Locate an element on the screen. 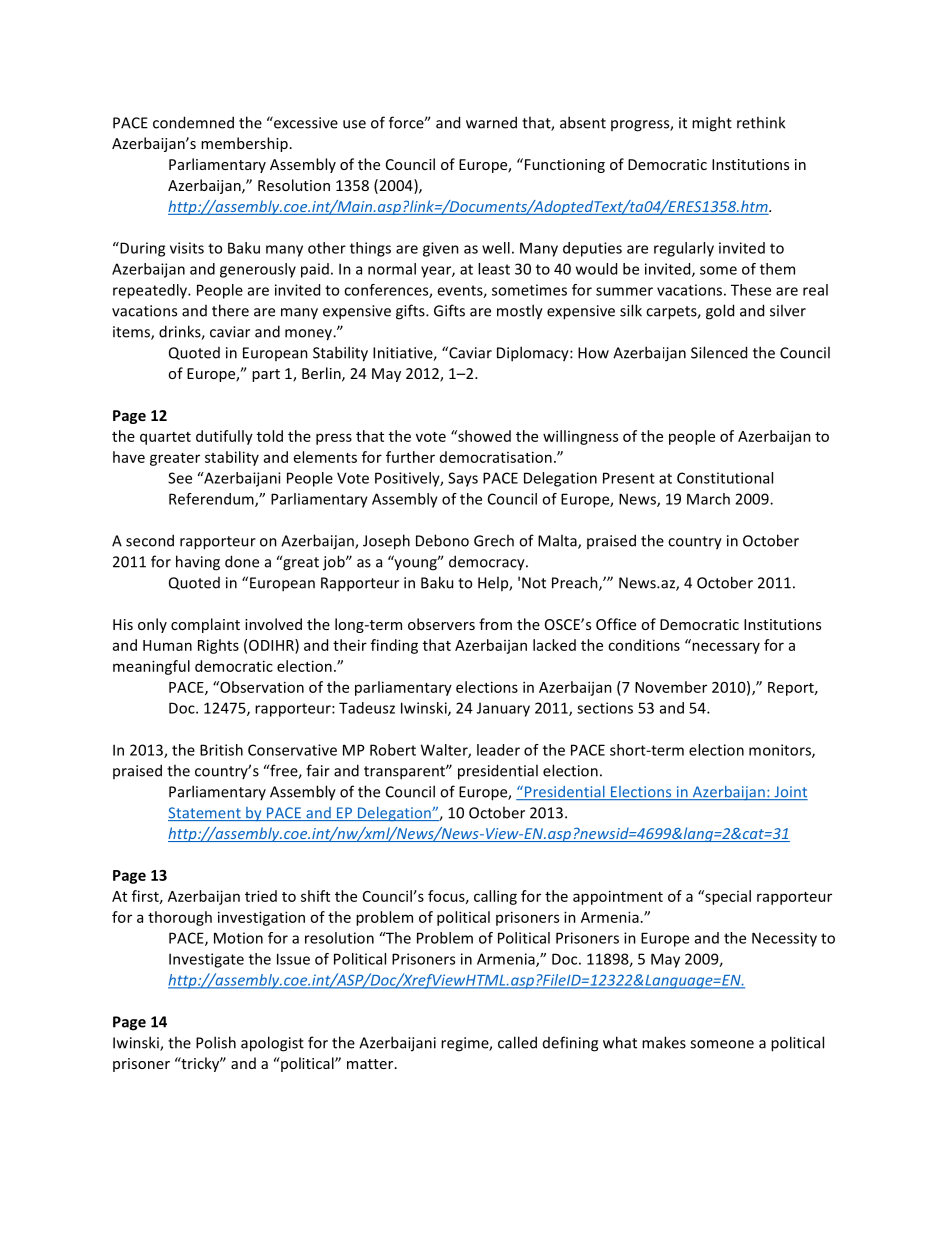 This screenshot has width=952, height=1233. necessary is located at coordinates (725, 647).
